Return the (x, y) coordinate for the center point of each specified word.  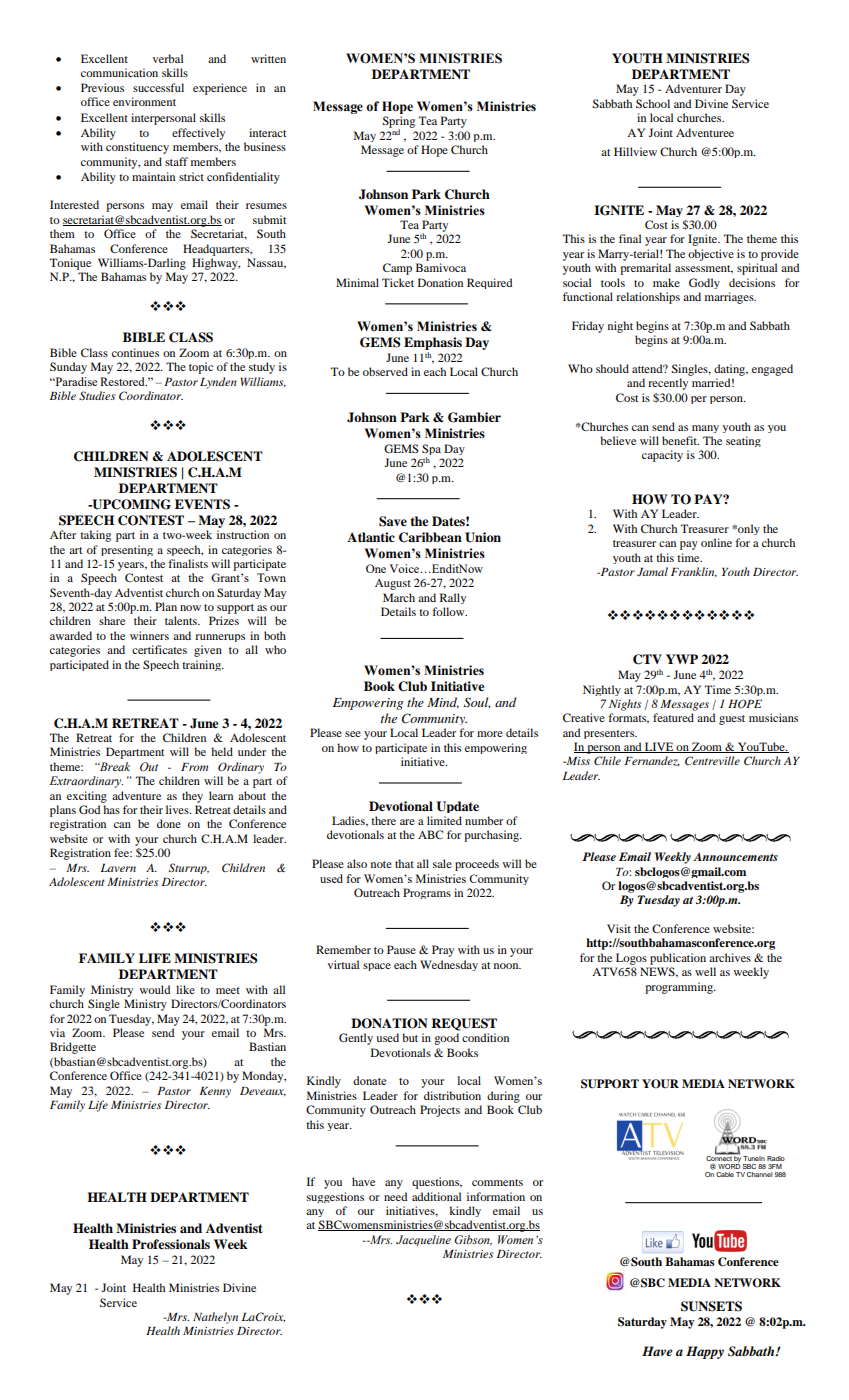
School (653, 103)
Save (393, 521)
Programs (427, 893)
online (716, 542)
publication (678, 959)
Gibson (473, 1240)
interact (268, 132)
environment (144, 101)
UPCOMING (130, 504)
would (155, 989)
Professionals (171, 1244)
